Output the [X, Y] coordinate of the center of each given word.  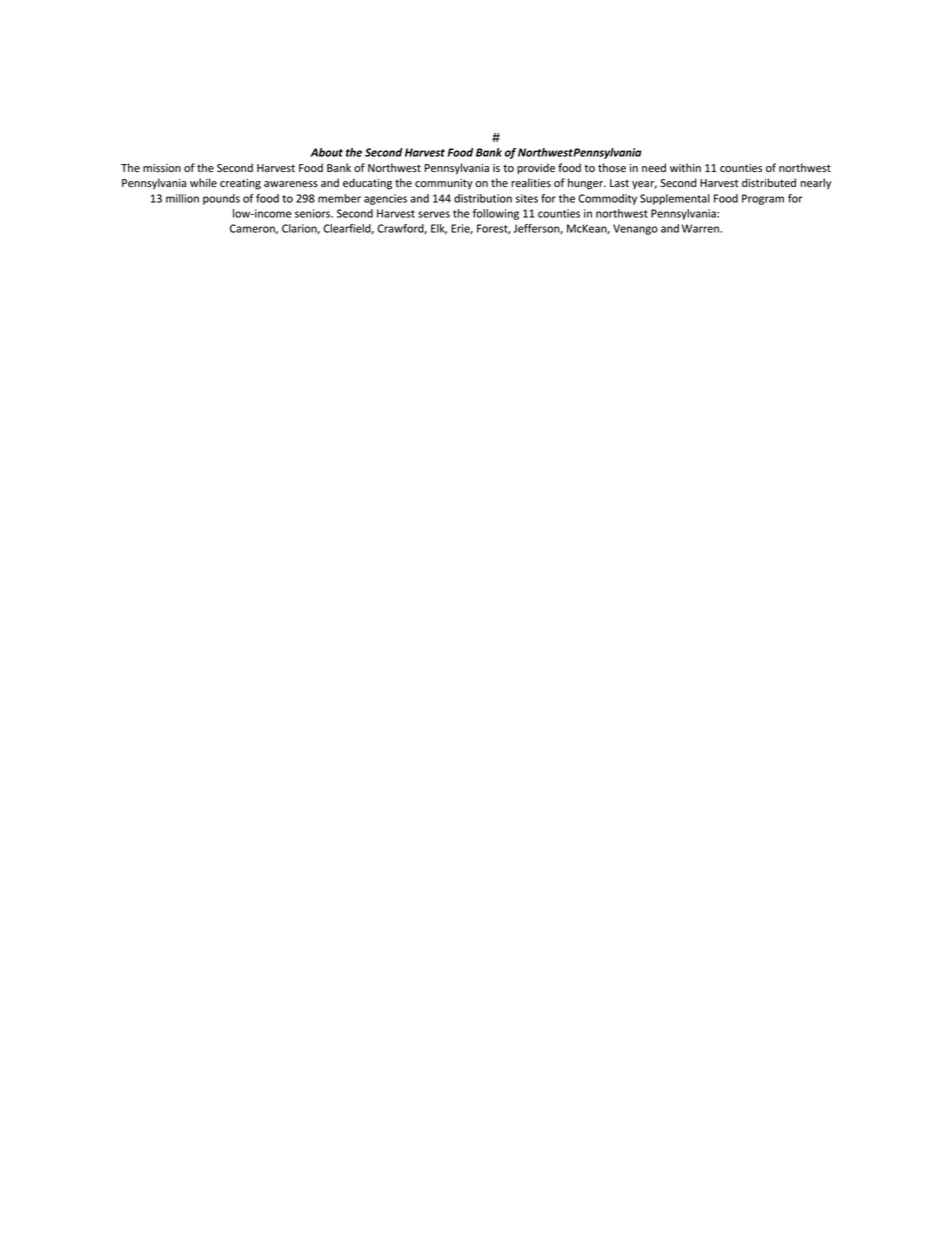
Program [763, 199]
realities [531, 183]
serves [434, 214]
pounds [221, 199]
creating [240, 184]
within [685, 167]
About [327, 152]
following [496, 214]
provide [536, 168]
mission [162, 168]
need [654, 168]
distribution [483, 198]
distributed [769, 183]
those [612, 168]
